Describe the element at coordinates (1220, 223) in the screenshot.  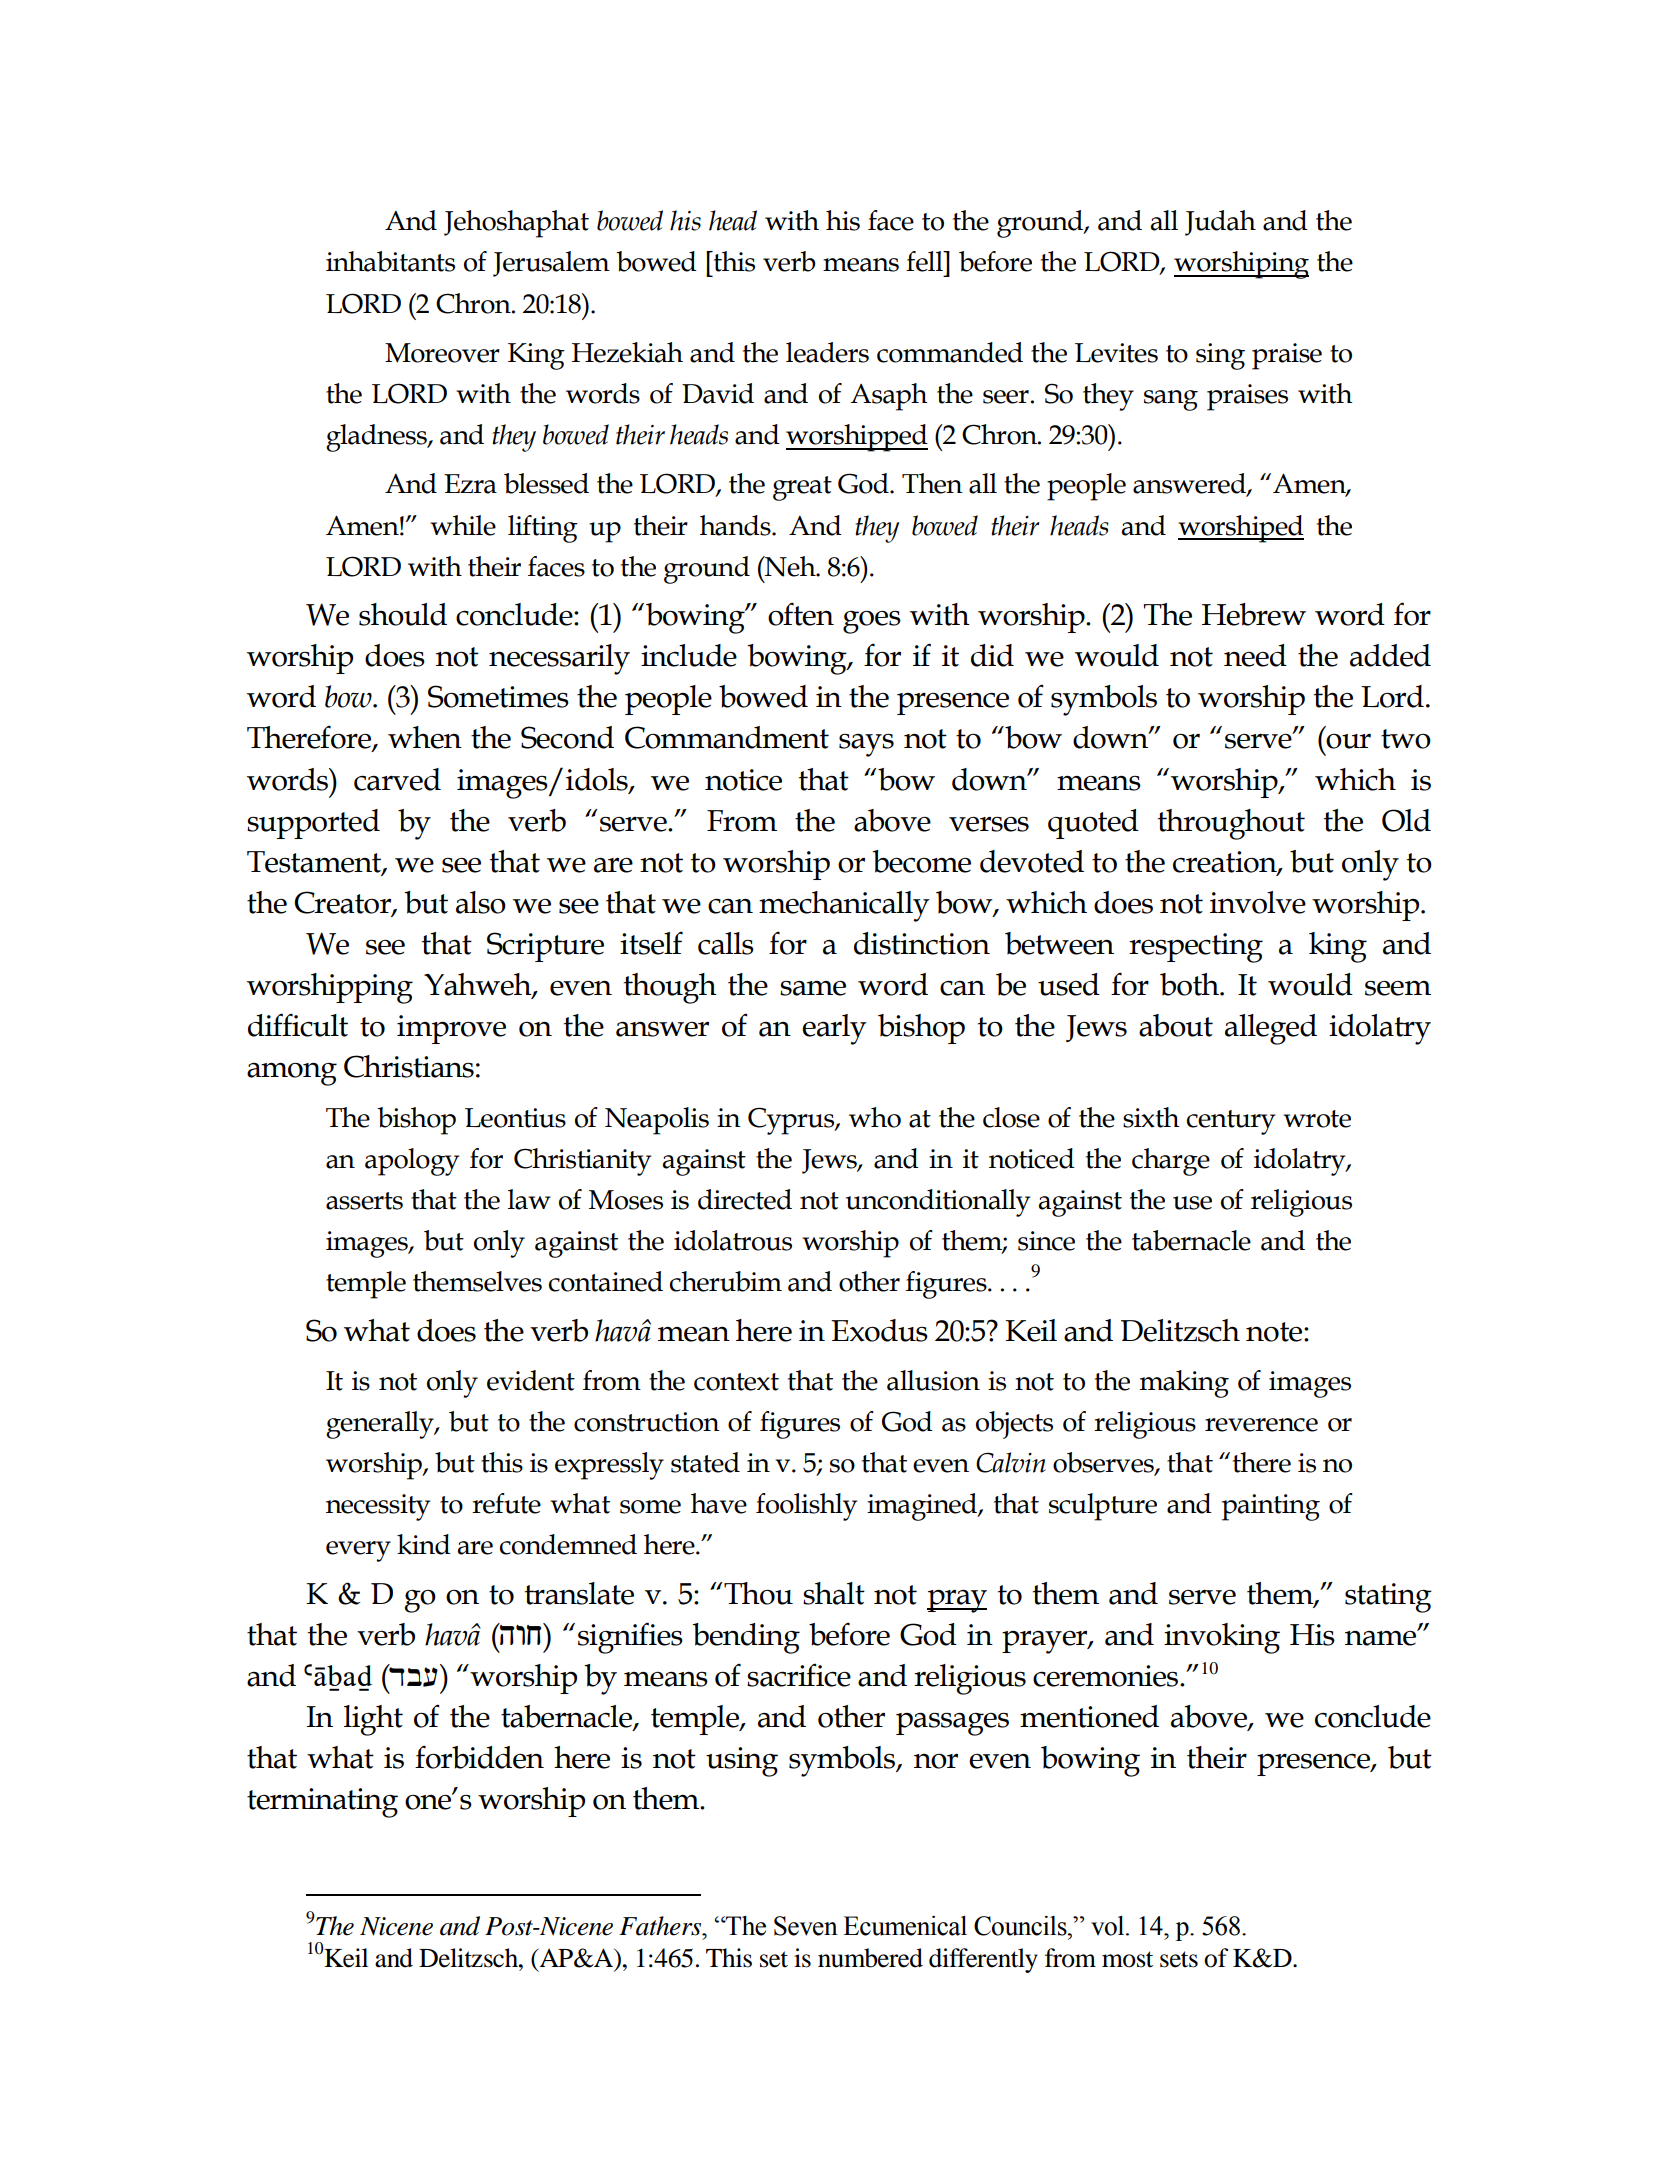
I see `Judah` at that location.
